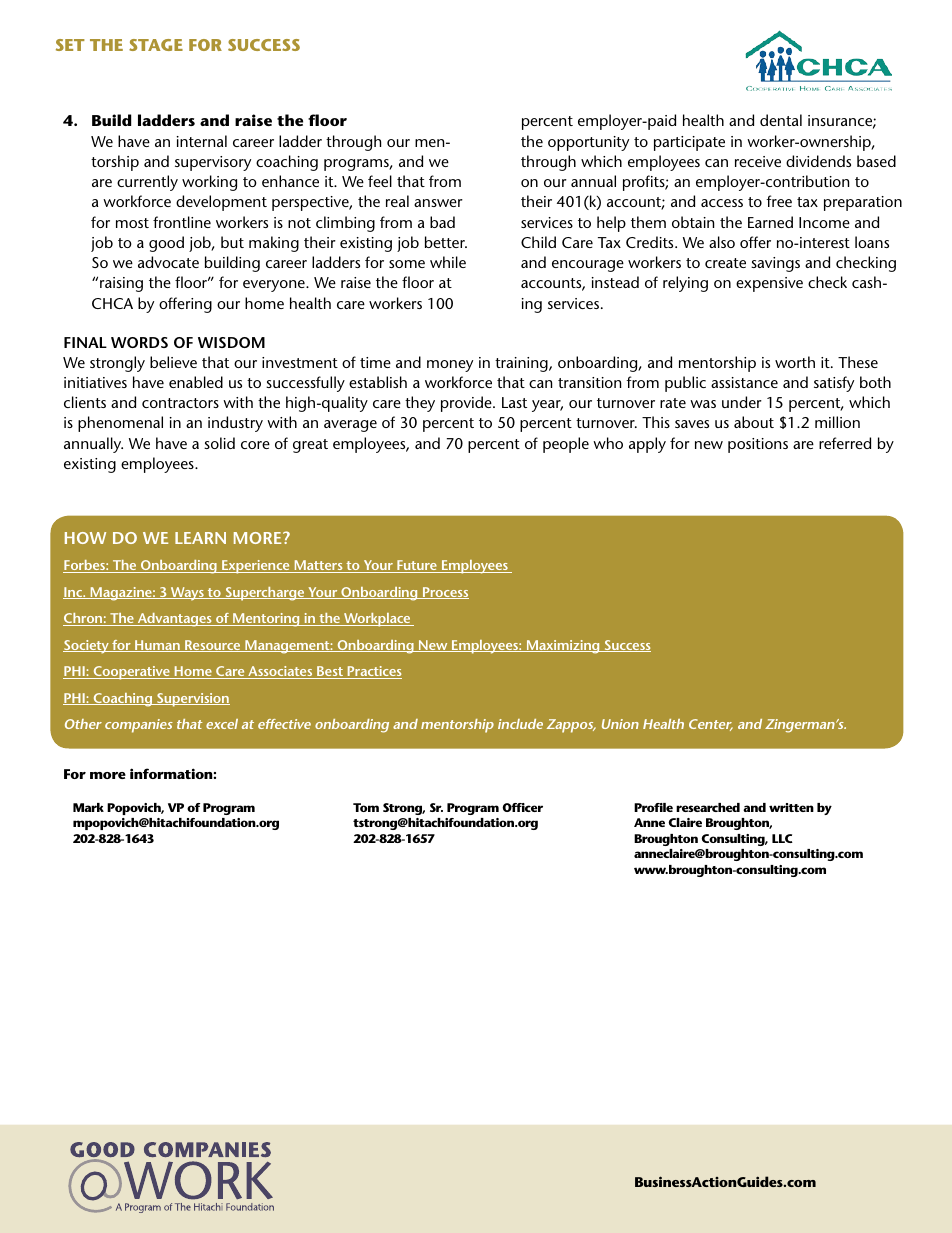  What do you see at coordinates (219, 443) in the document?
I see `solid` at bounding box center [219, 443].
